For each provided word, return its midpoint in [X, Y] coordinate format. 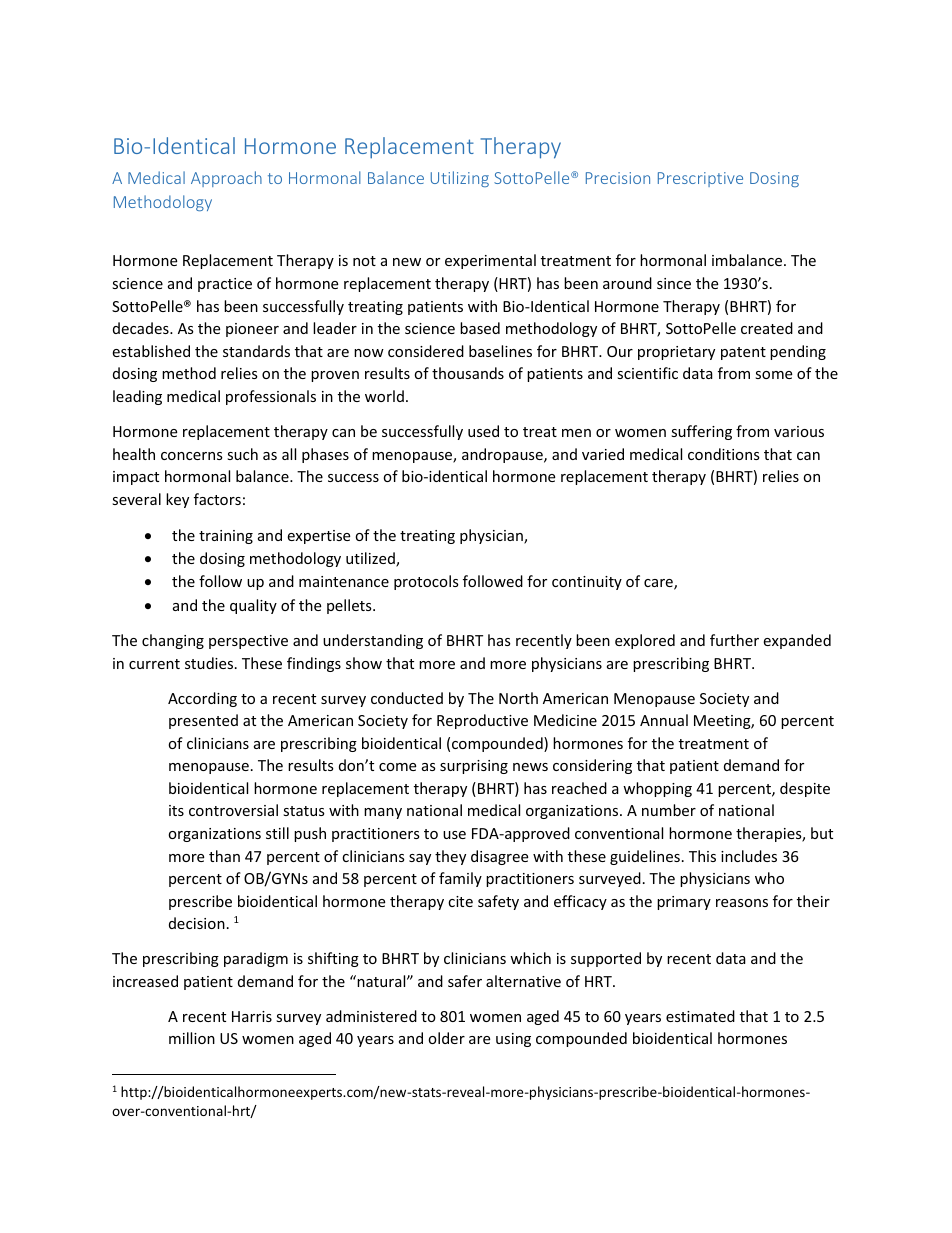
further [734, 640]
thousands [468, 373]
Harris [252, 1016]
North [518, 698]
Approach [226, 179]
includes [749, 856]
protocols [426, 582]
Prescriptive [700, 179]
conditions [724, 454]
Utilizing [460, 179]
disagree [499, 857]
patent [743, 353]
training [226, 537]
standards [256, 351]
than [224, 856]
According [202, 699]
